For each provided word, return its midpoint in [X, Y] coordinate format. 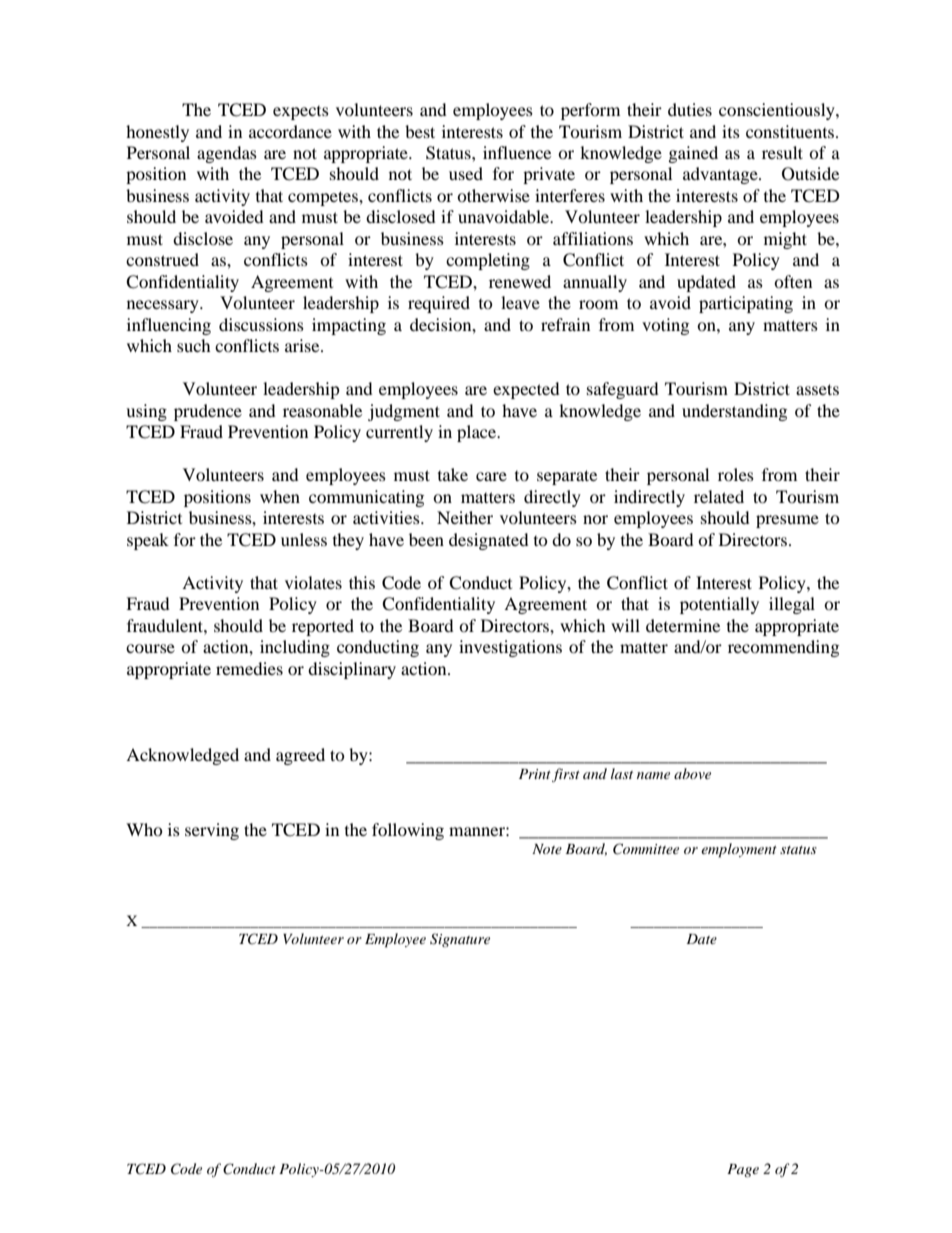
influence [517, 152]
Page [743, 1170]
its [731, 131]
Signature [460, 940]
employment [739, 850]
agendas [227, 154]
